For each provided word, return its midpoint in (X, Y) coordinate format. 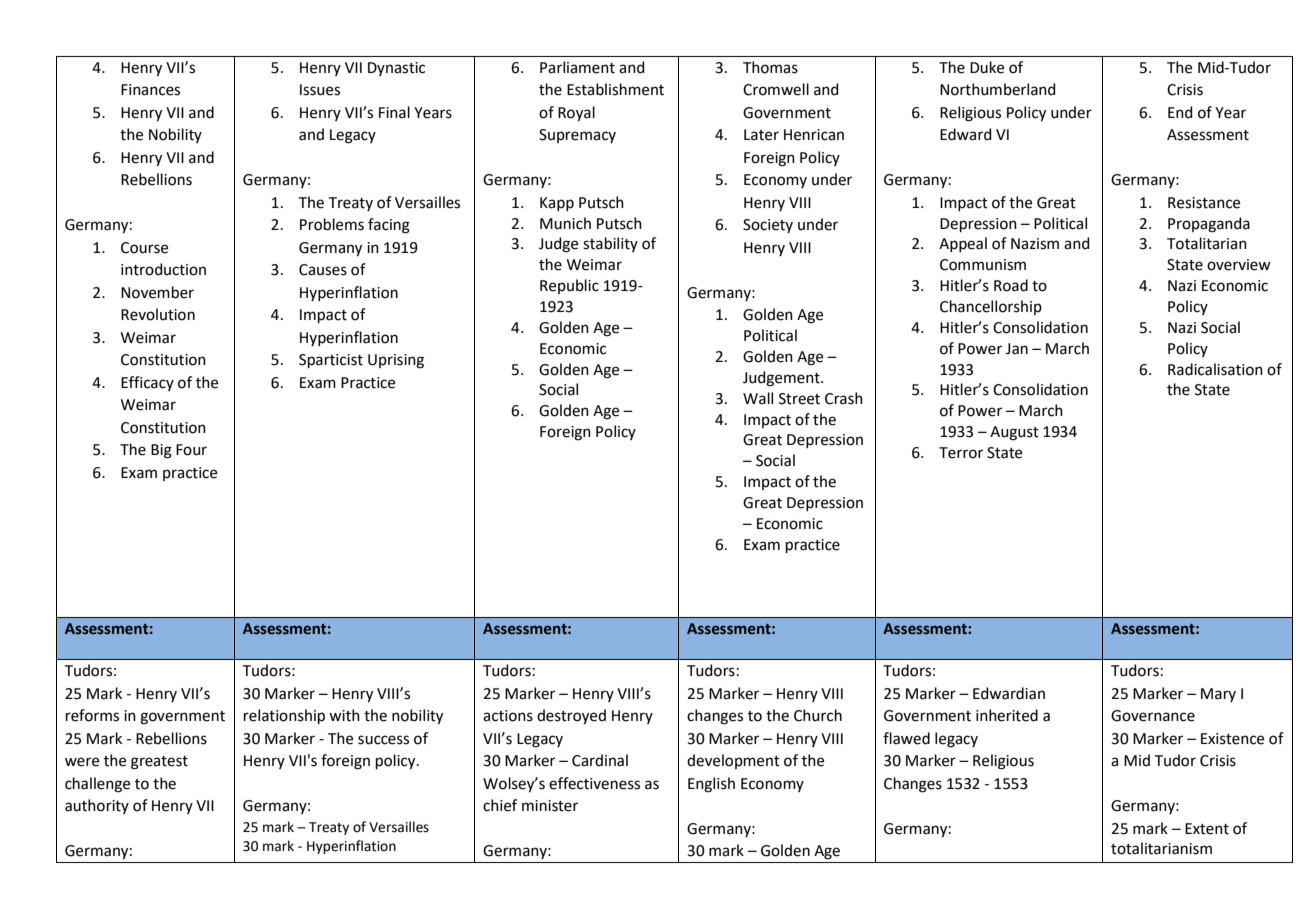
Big (161, 451)
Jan (1017, 349)
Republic (569, 286)
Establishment (615, 89)
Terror (961, 453)
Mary (1218, 695)
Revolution (158, 314)
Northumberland (998, 89)
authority (97, 806)
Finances (150, 90)
